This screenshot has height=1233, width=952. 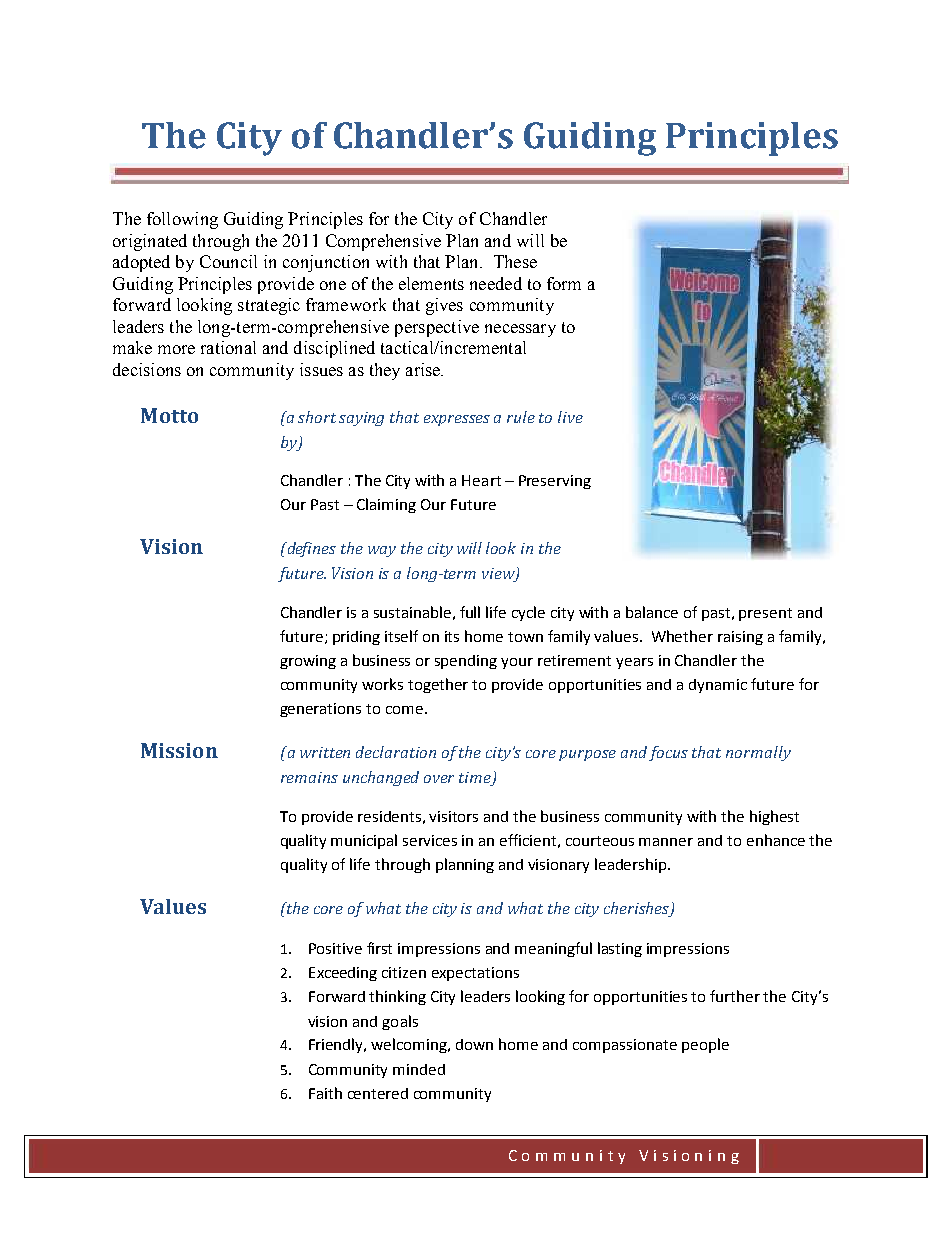 I want to click on form, so click(x=564, y=283).
